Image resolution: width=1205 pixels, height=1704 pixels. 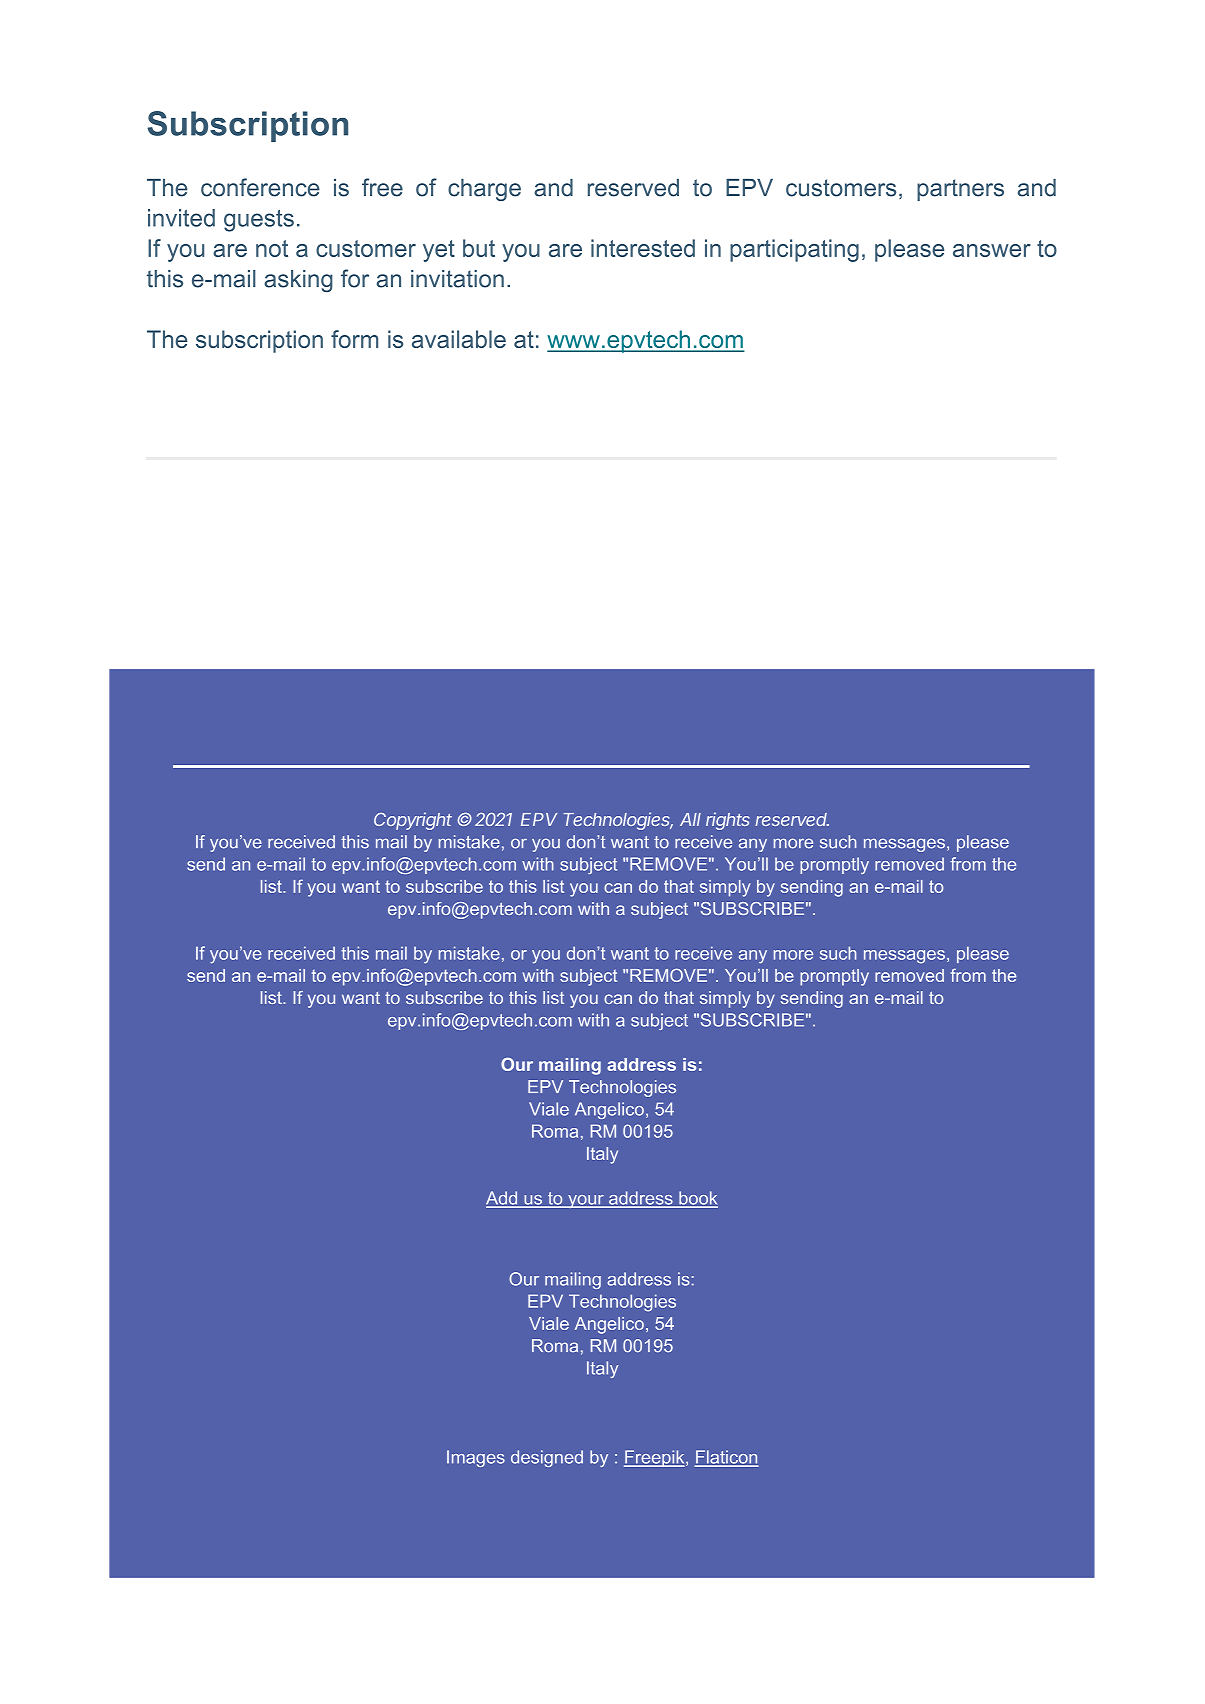 What do you see at coordinates (476, 1458) in the document?
I see `Images` at bounding box center [476, 1458].
